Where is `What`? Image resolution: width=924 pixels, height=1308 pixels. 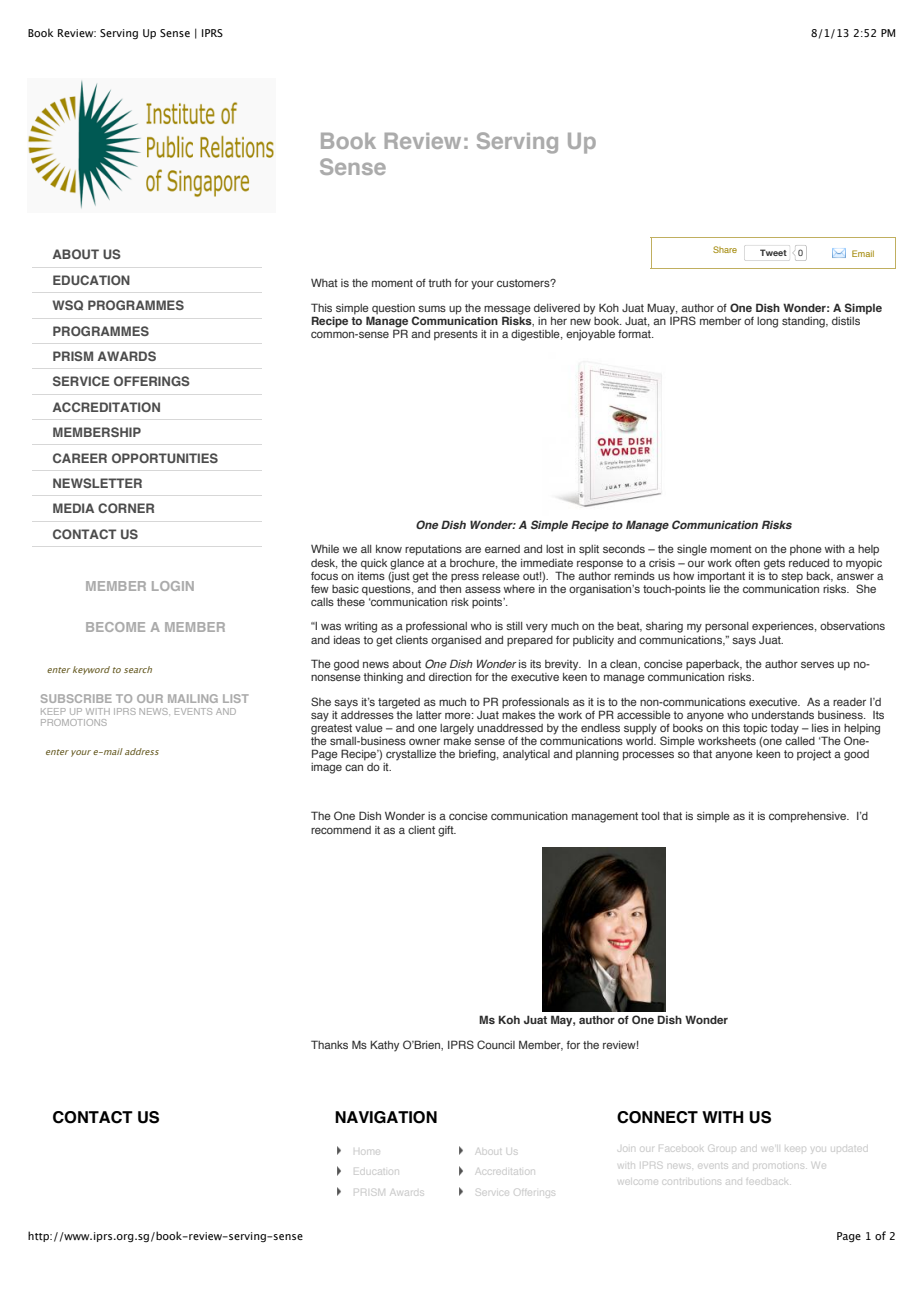 What is located at coordinates (324, 282).
